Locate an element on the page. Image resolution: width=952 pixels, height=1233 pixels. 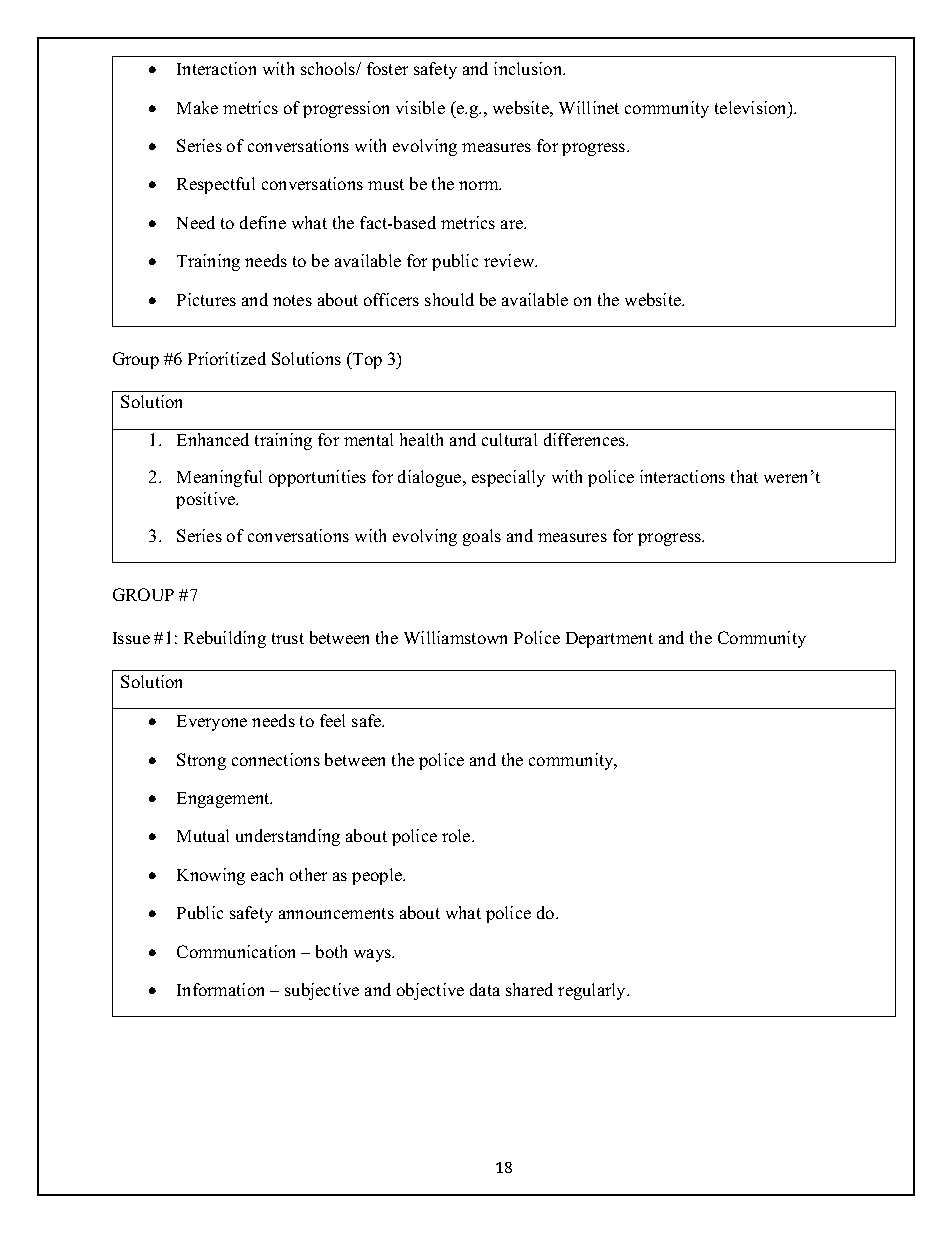
inclusion is located at coordinates (529, 68).
